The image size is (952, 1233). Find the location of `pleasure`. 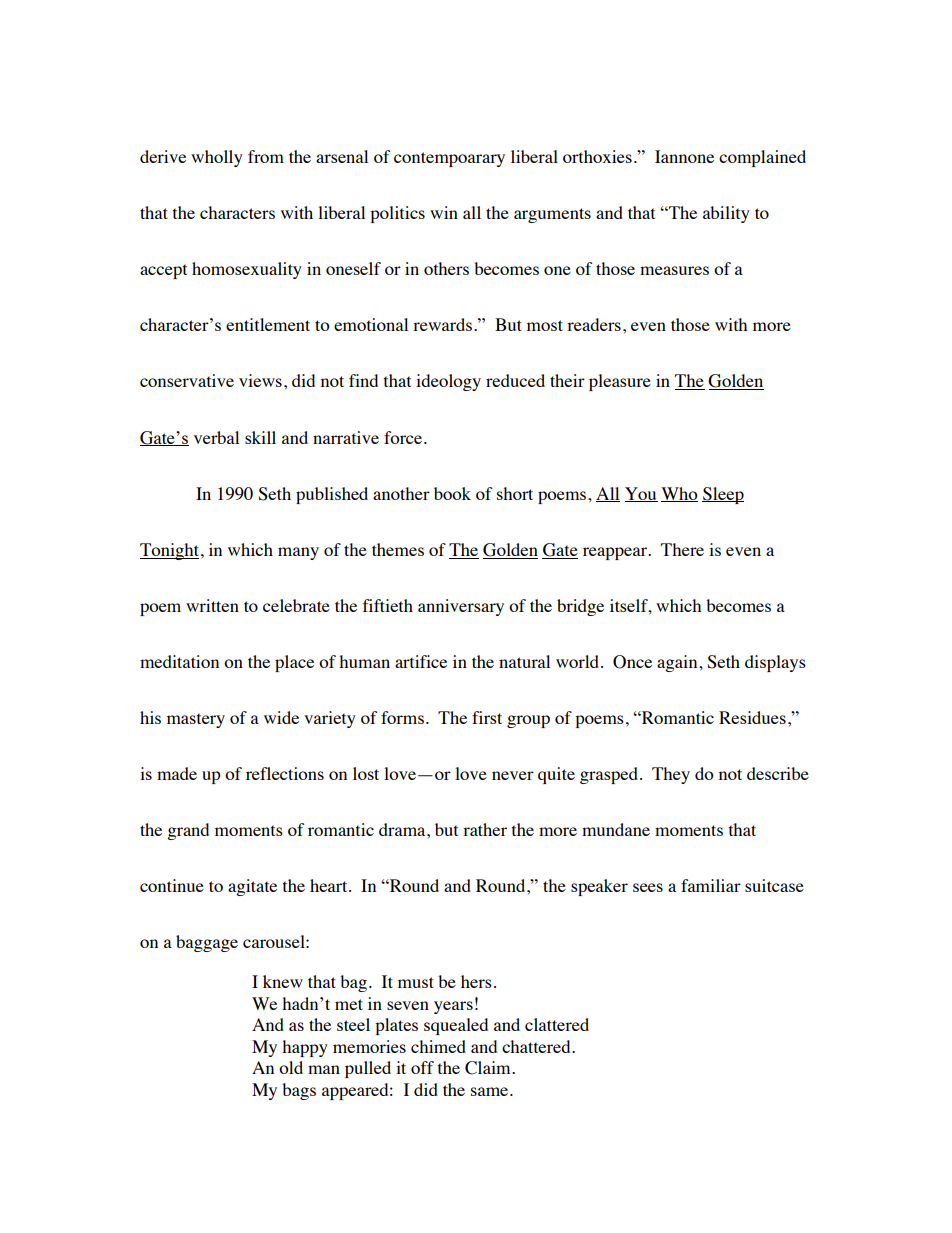

pleasure is located at coordinates (620, 382).
